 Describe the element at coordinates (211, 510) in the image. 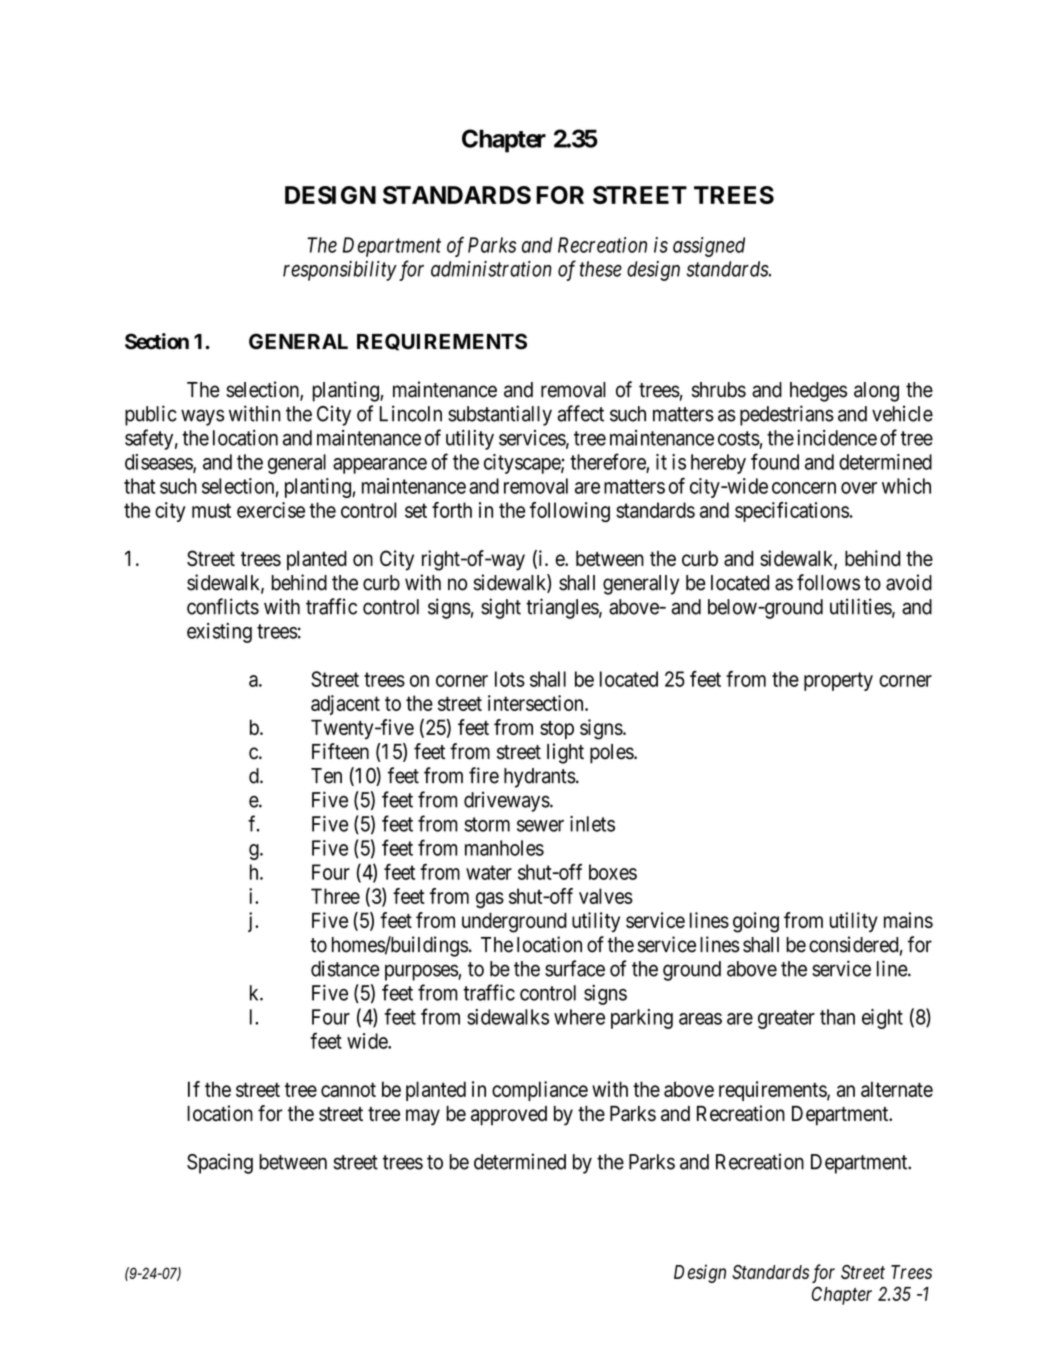

I see `must` at that location.
